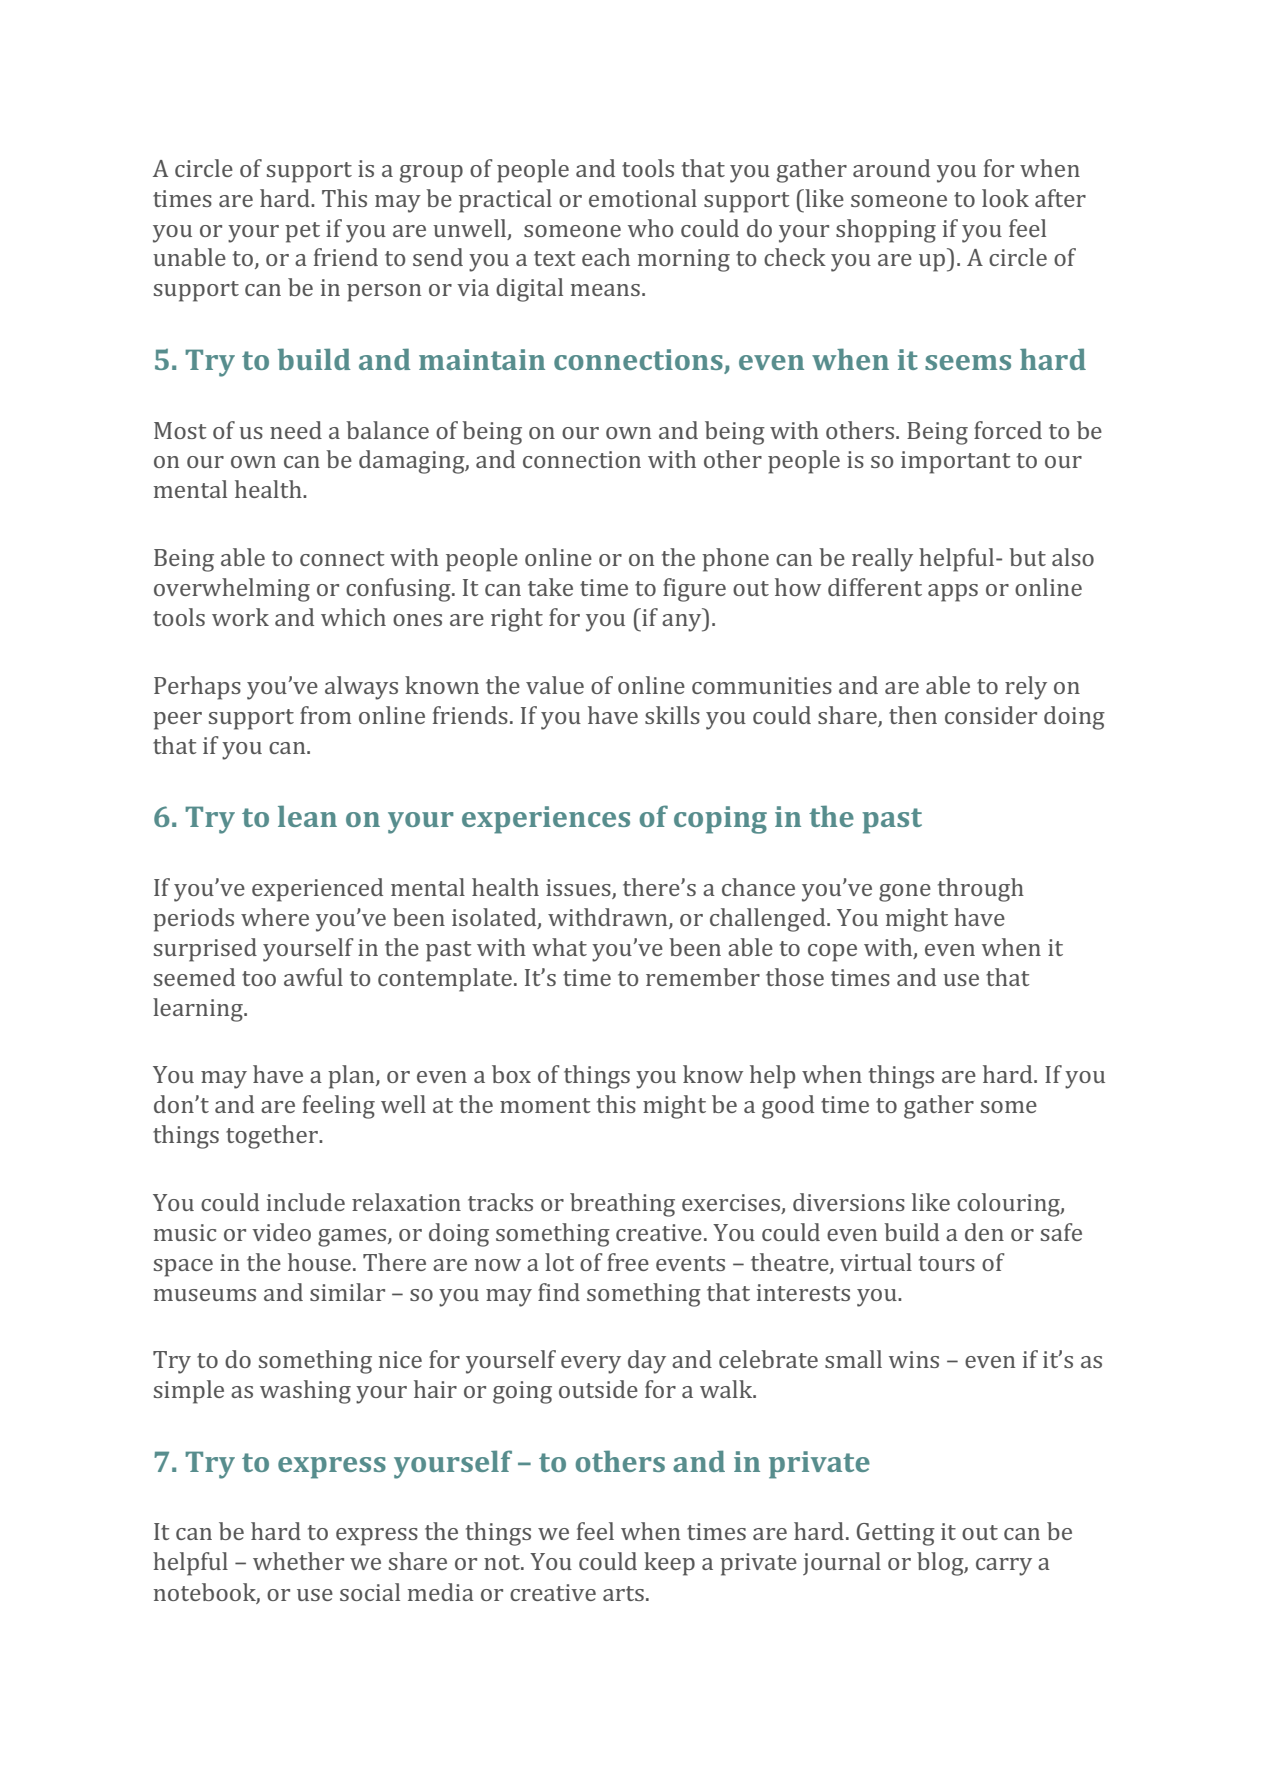 The width and height of the image is (1262, 1786). I want to click on overwhelming, so click(232, 590).
